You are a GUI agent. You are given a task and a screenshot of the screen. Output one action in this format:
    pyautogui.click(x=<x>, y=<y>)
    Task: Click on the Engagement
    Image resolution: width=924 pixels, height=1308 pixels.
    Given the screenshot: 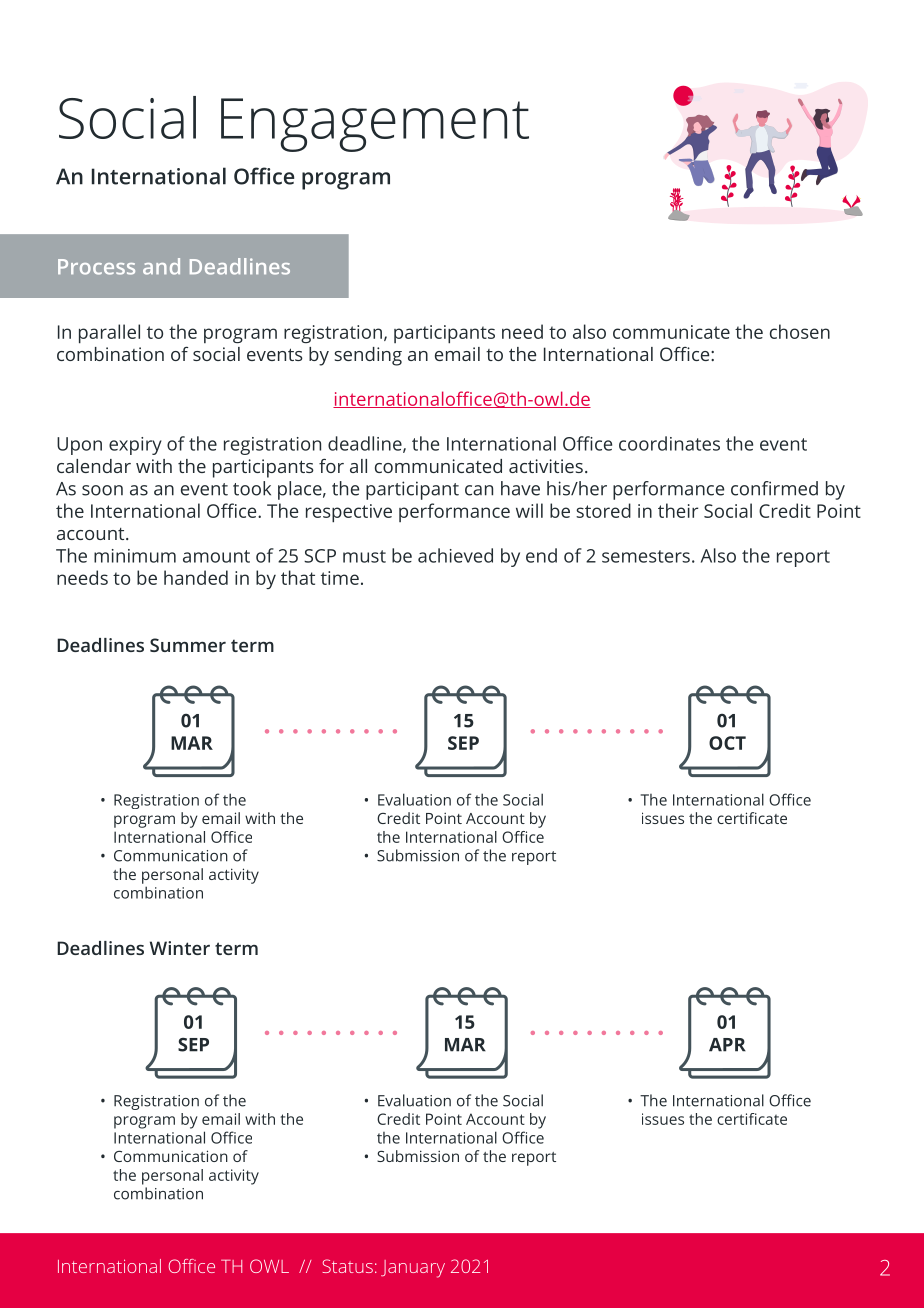 What is the action you would take?
    pyautogui.click(x=375, y=125)
